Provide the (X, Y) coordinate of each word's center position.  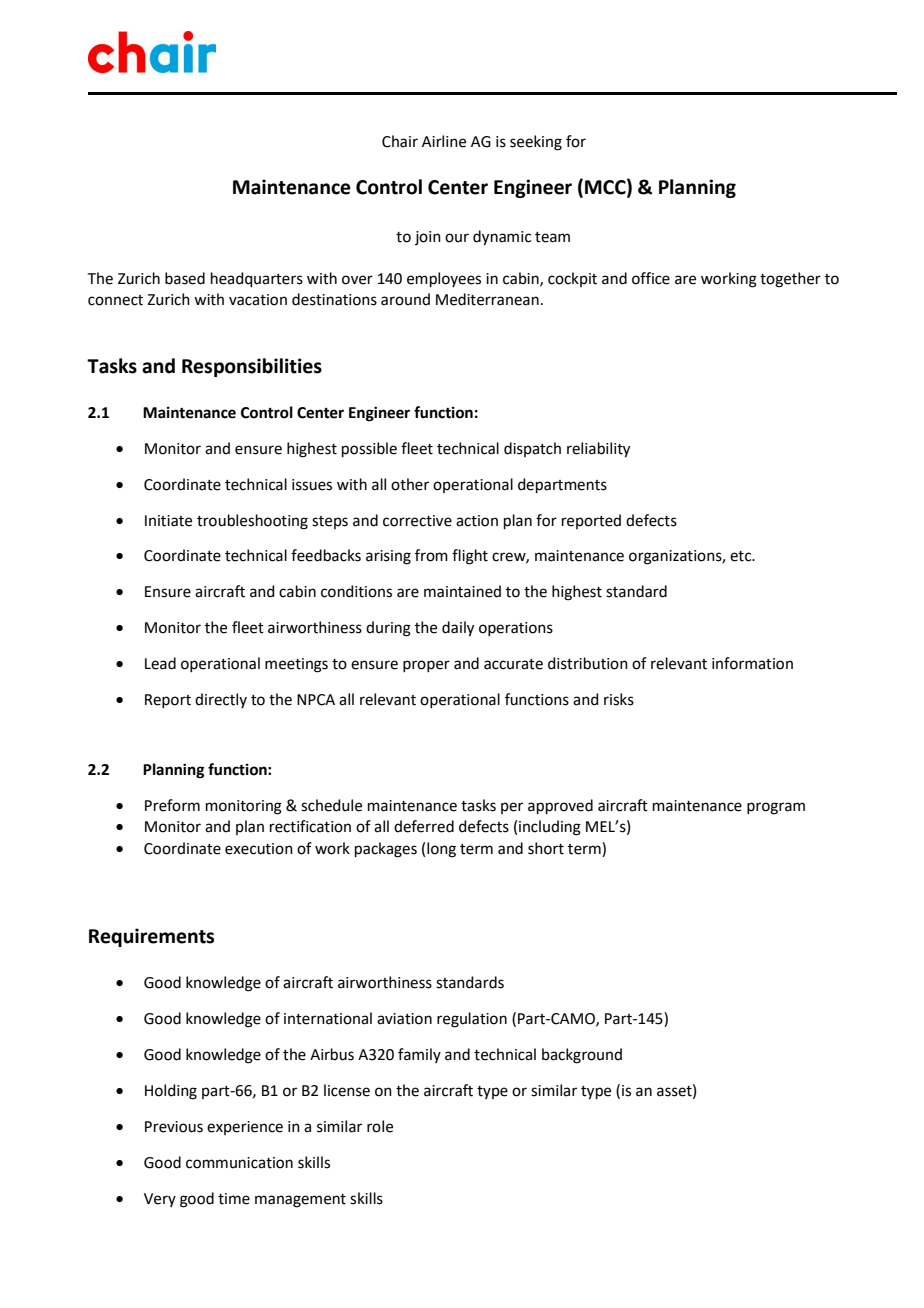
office (651, 278)
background (582, 1056)
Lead (160, 663)
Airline (444, 141)
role (380, 1126)
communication (239, 1163)
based (185, 278)
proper (426, 666)
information (752, 663)
